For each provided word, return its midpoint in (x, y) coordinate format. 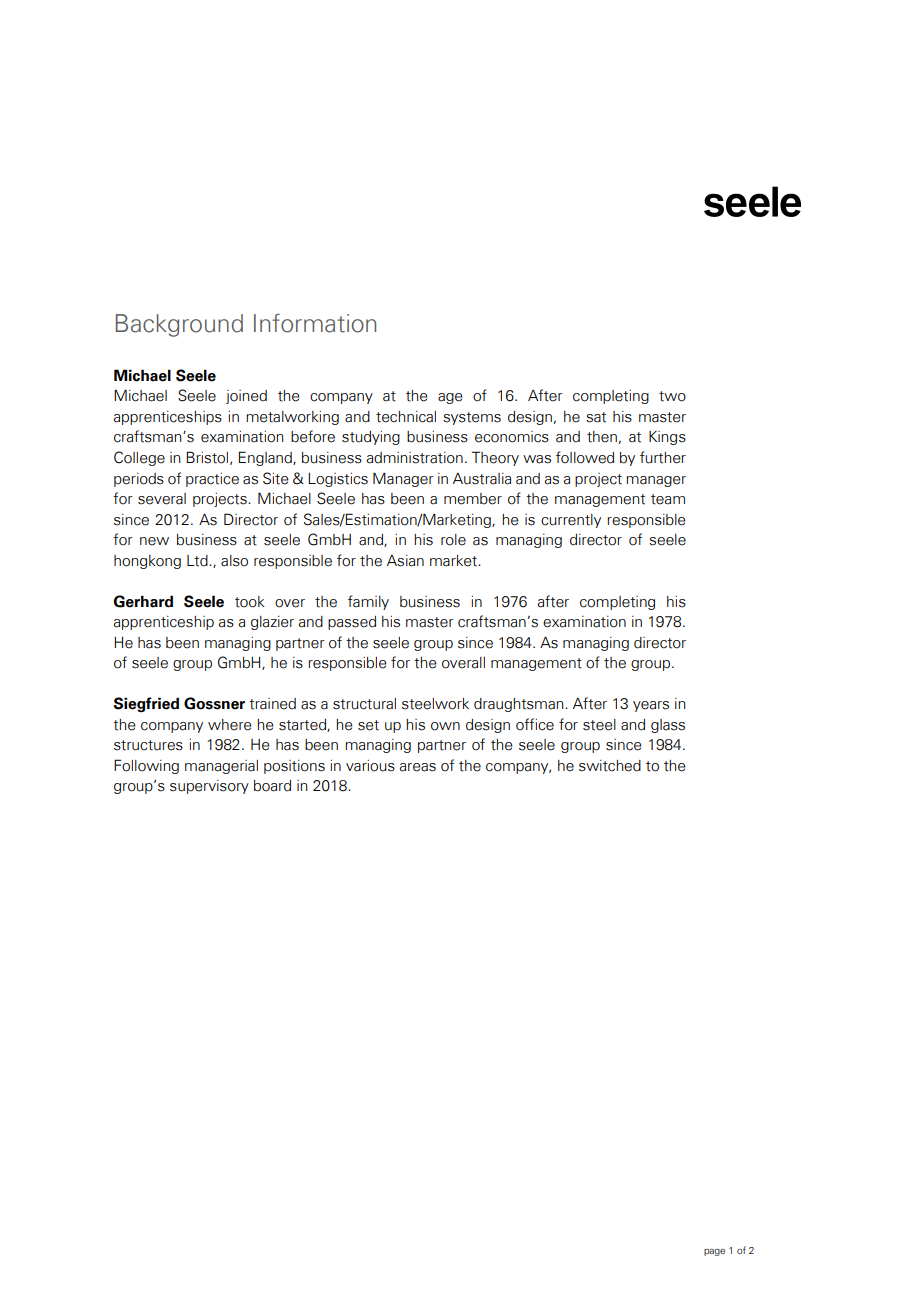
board (272, 786)
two (672, 396)
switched (610, 766)
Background (179, 325)
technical (406, 417)
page (714, 1252)
